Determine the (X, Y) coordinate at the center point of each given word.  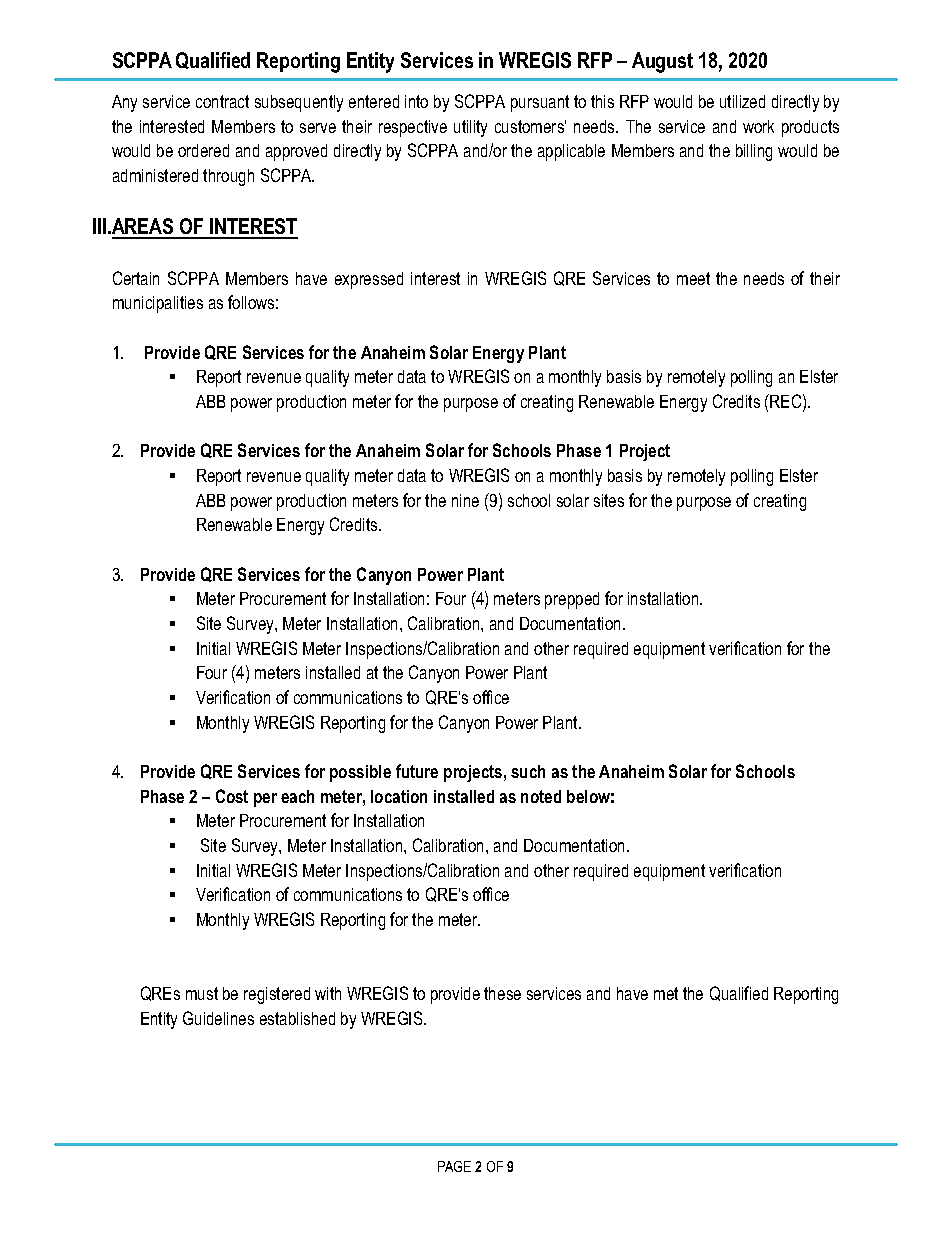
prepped (572, 600)
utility (470, 128)
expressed (369, 280)
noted (541, 796)
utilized (742, 101)
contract (222, 101)
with (328, 993)
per (265, 800)
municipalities (158, 304)
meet (693, 278)
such (528, 771)
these (502, 993)
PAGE (454, 1166)
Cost (232, 796)
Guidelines (218, 1018)
